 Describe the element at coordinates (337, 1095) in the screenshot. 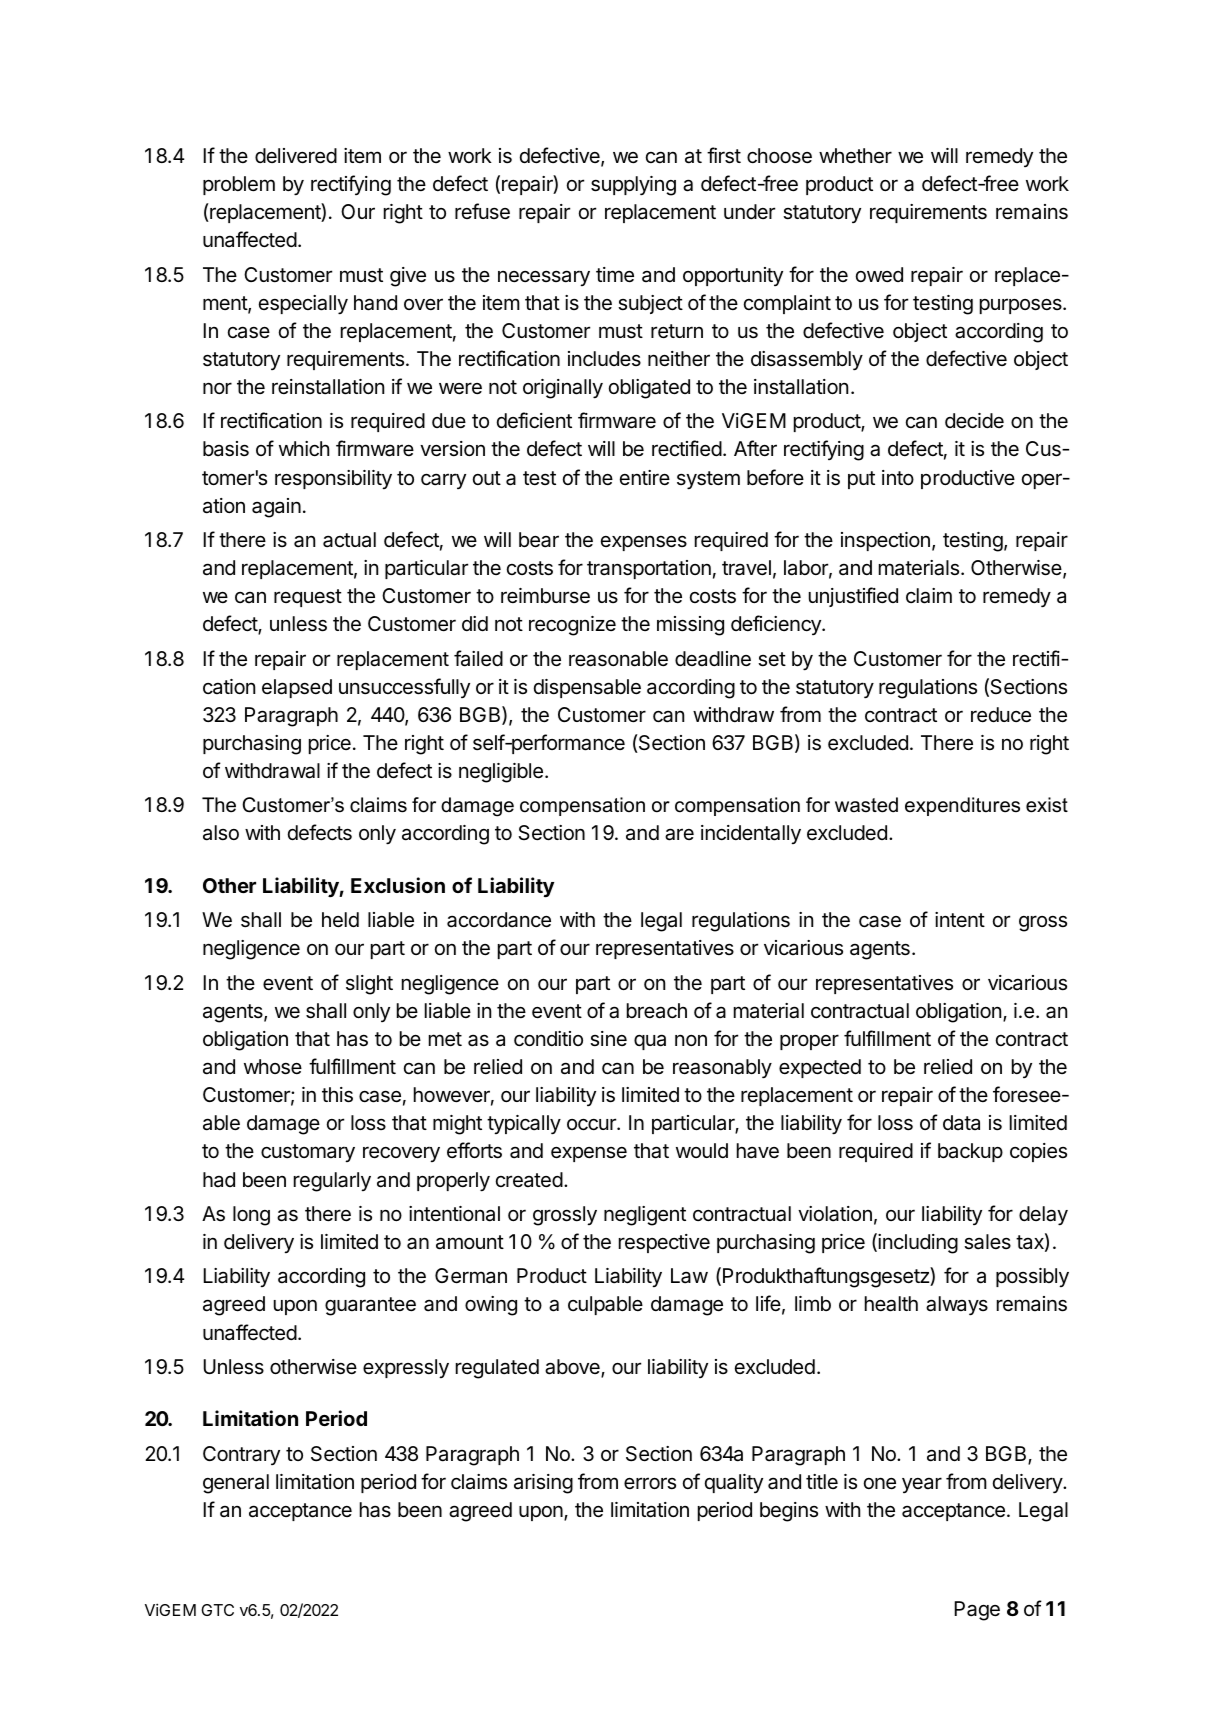

I see `this` at that location.
